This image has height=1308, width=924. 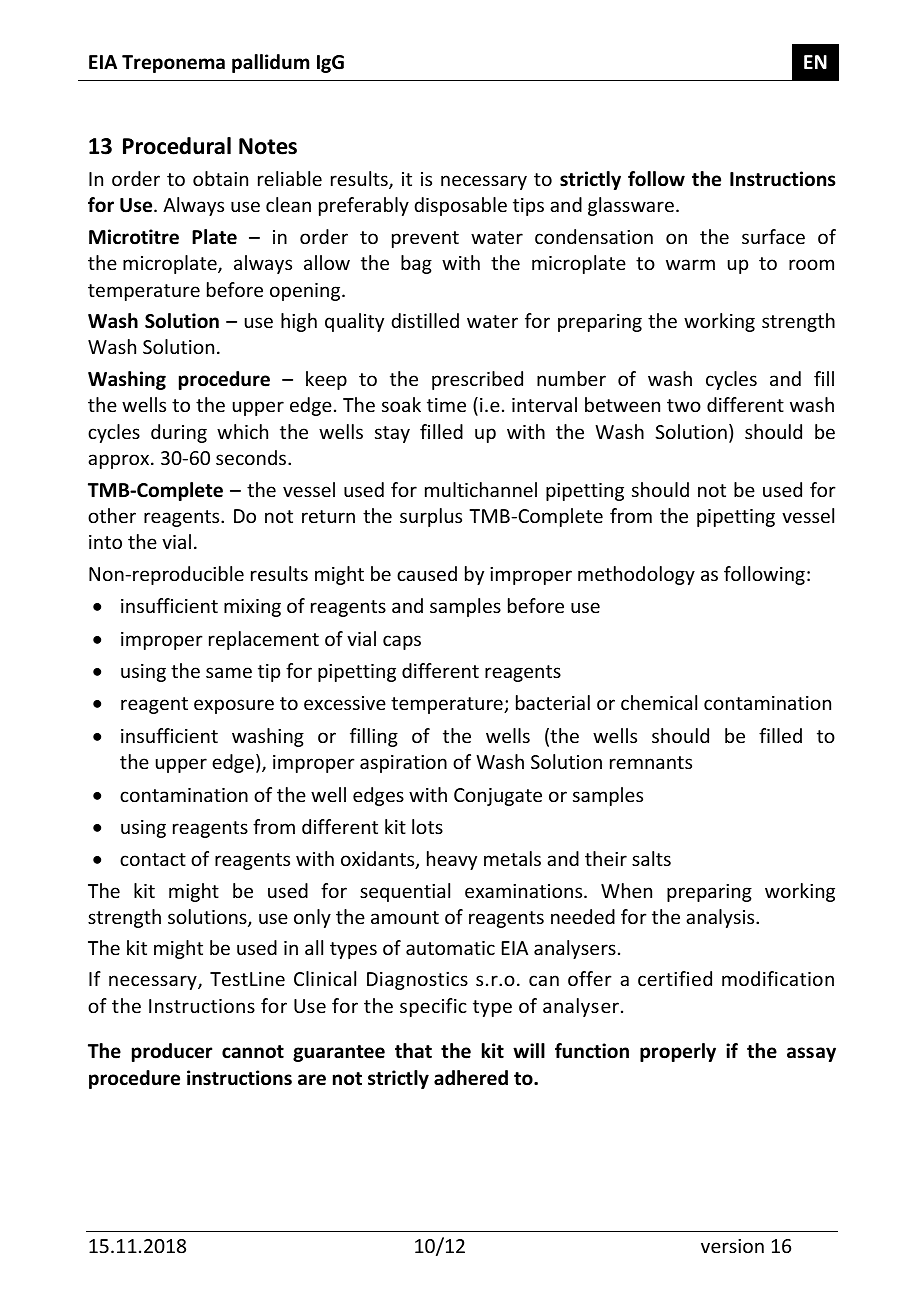 I want to click on during, so click(x=179, y=433).
